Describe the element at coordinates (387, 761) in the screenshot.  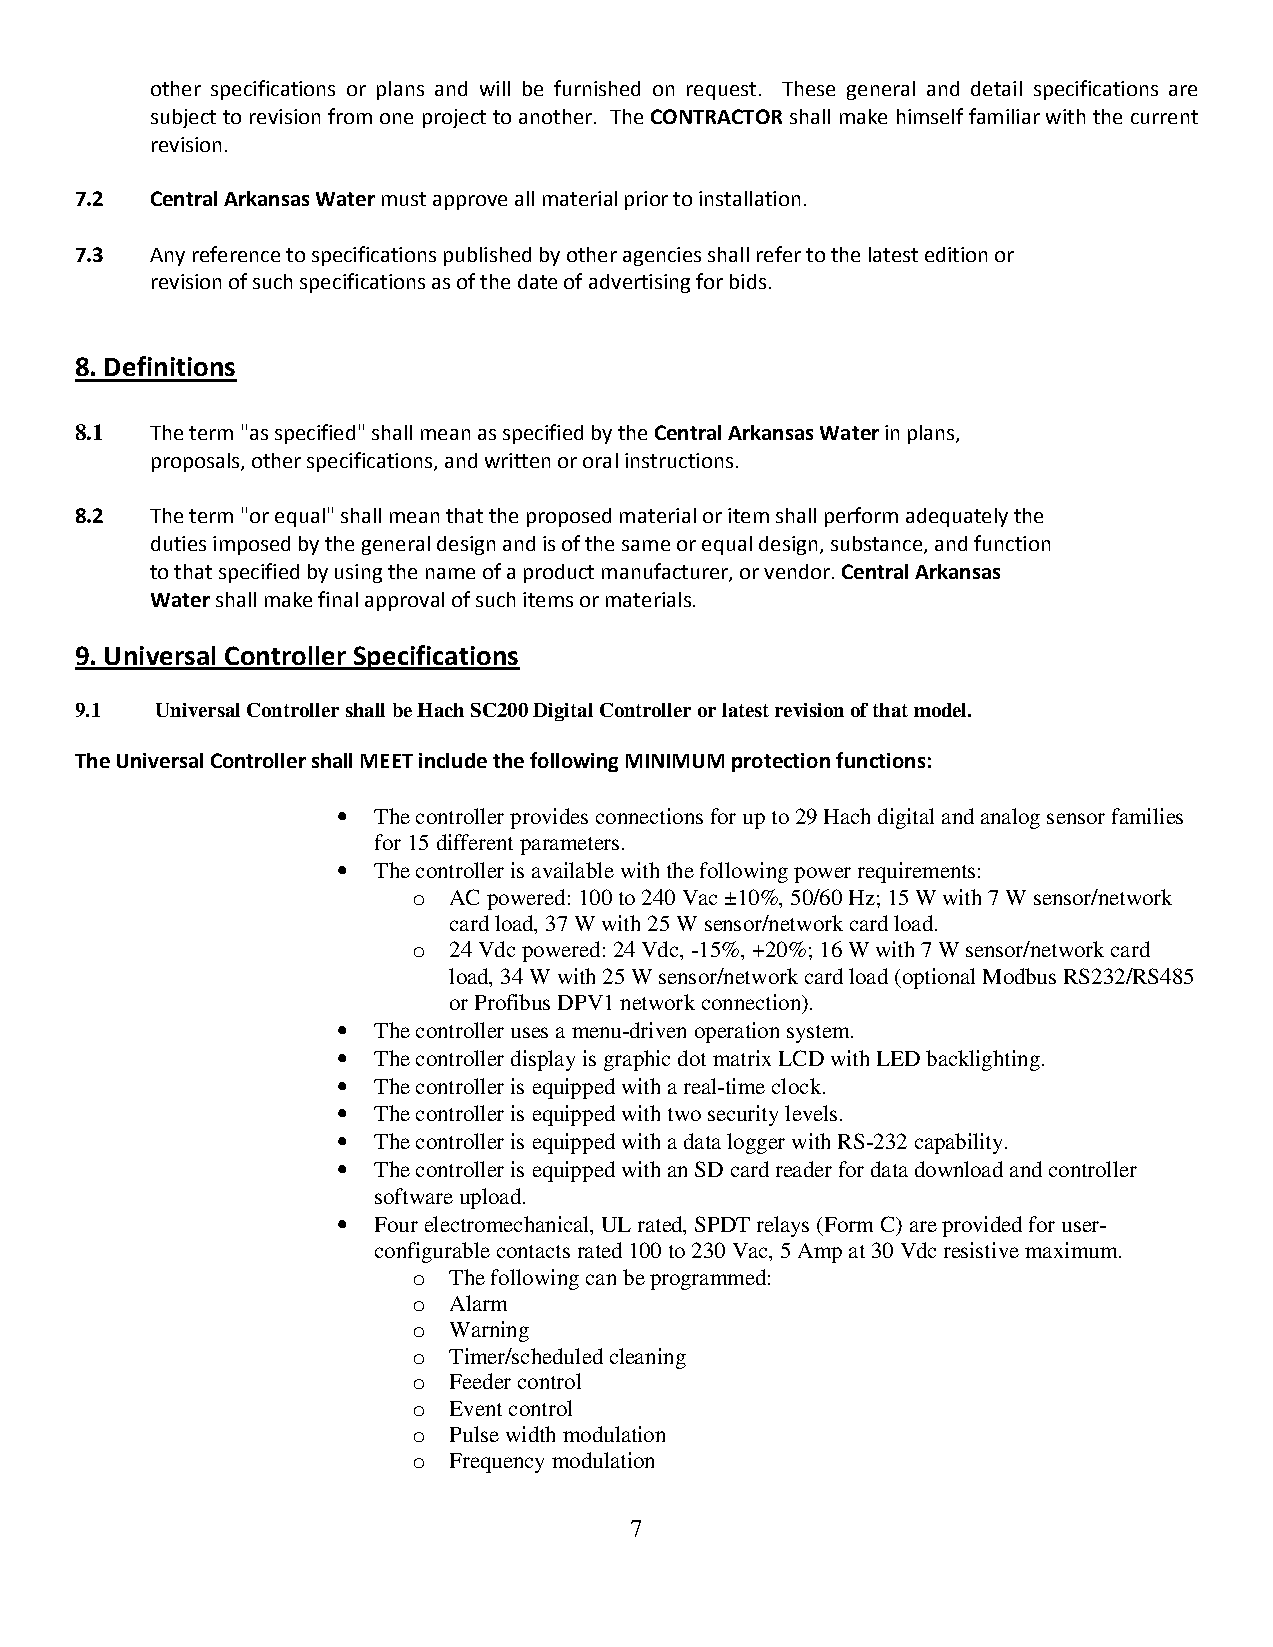
I see `MEET` at that location.
